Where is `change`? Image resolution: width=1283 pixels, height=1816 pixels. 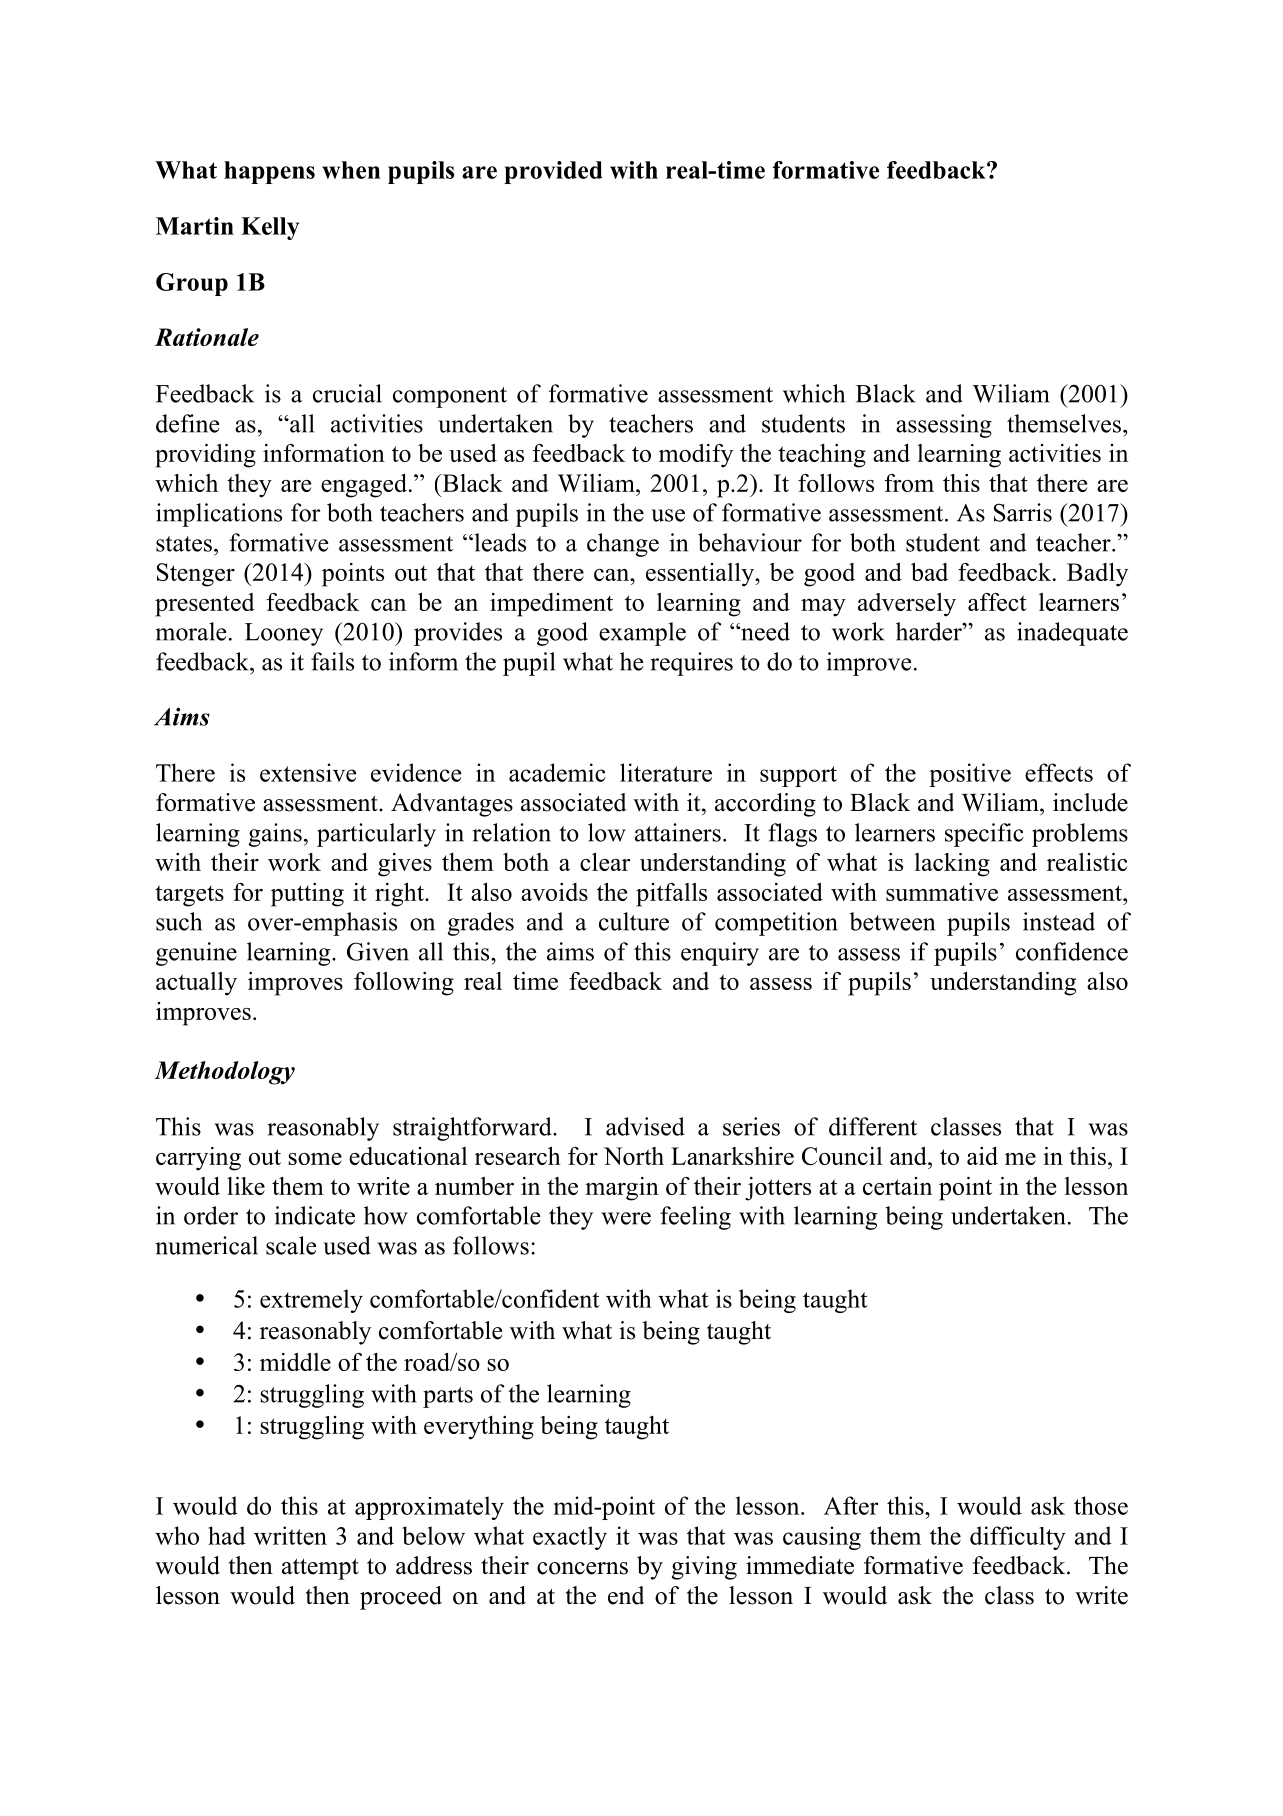
change is located at coordinates (623, 545).
